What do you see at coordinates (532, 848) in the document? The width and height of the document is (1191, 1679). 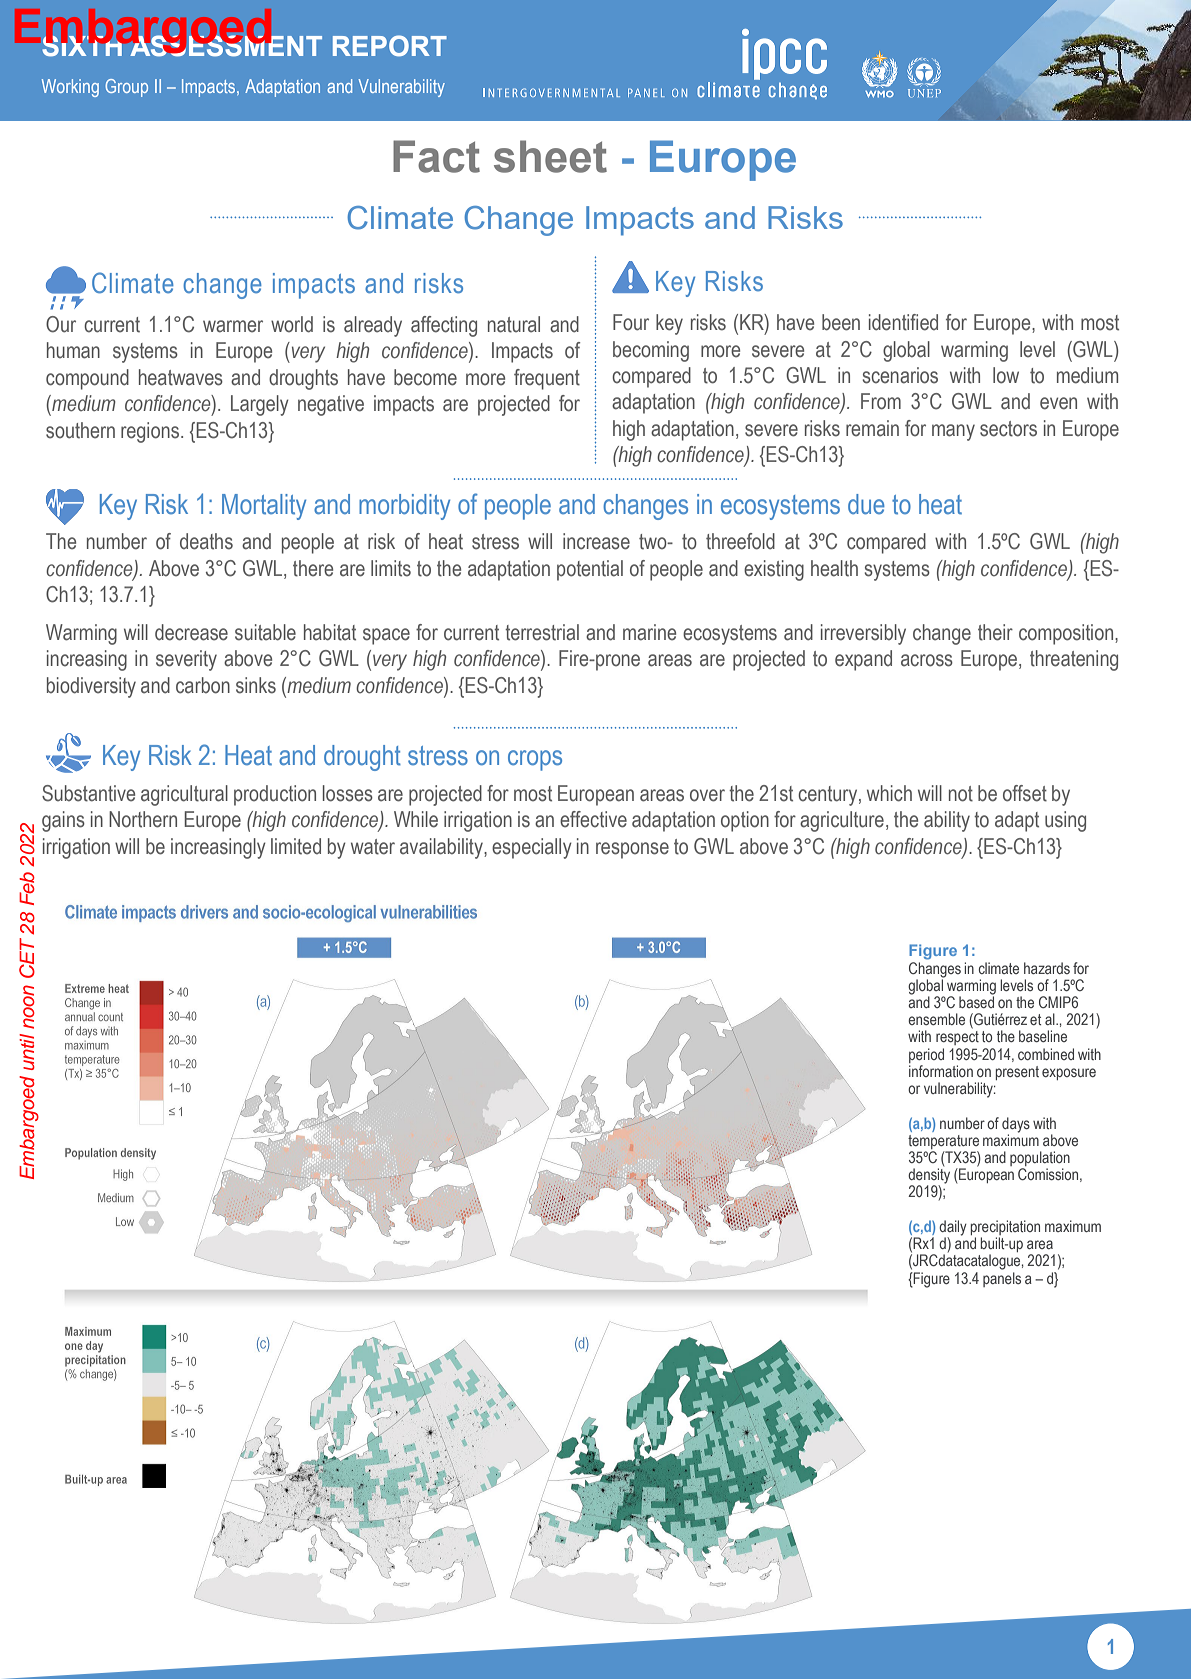 I see `especially` at bounding box center [532, 848].
